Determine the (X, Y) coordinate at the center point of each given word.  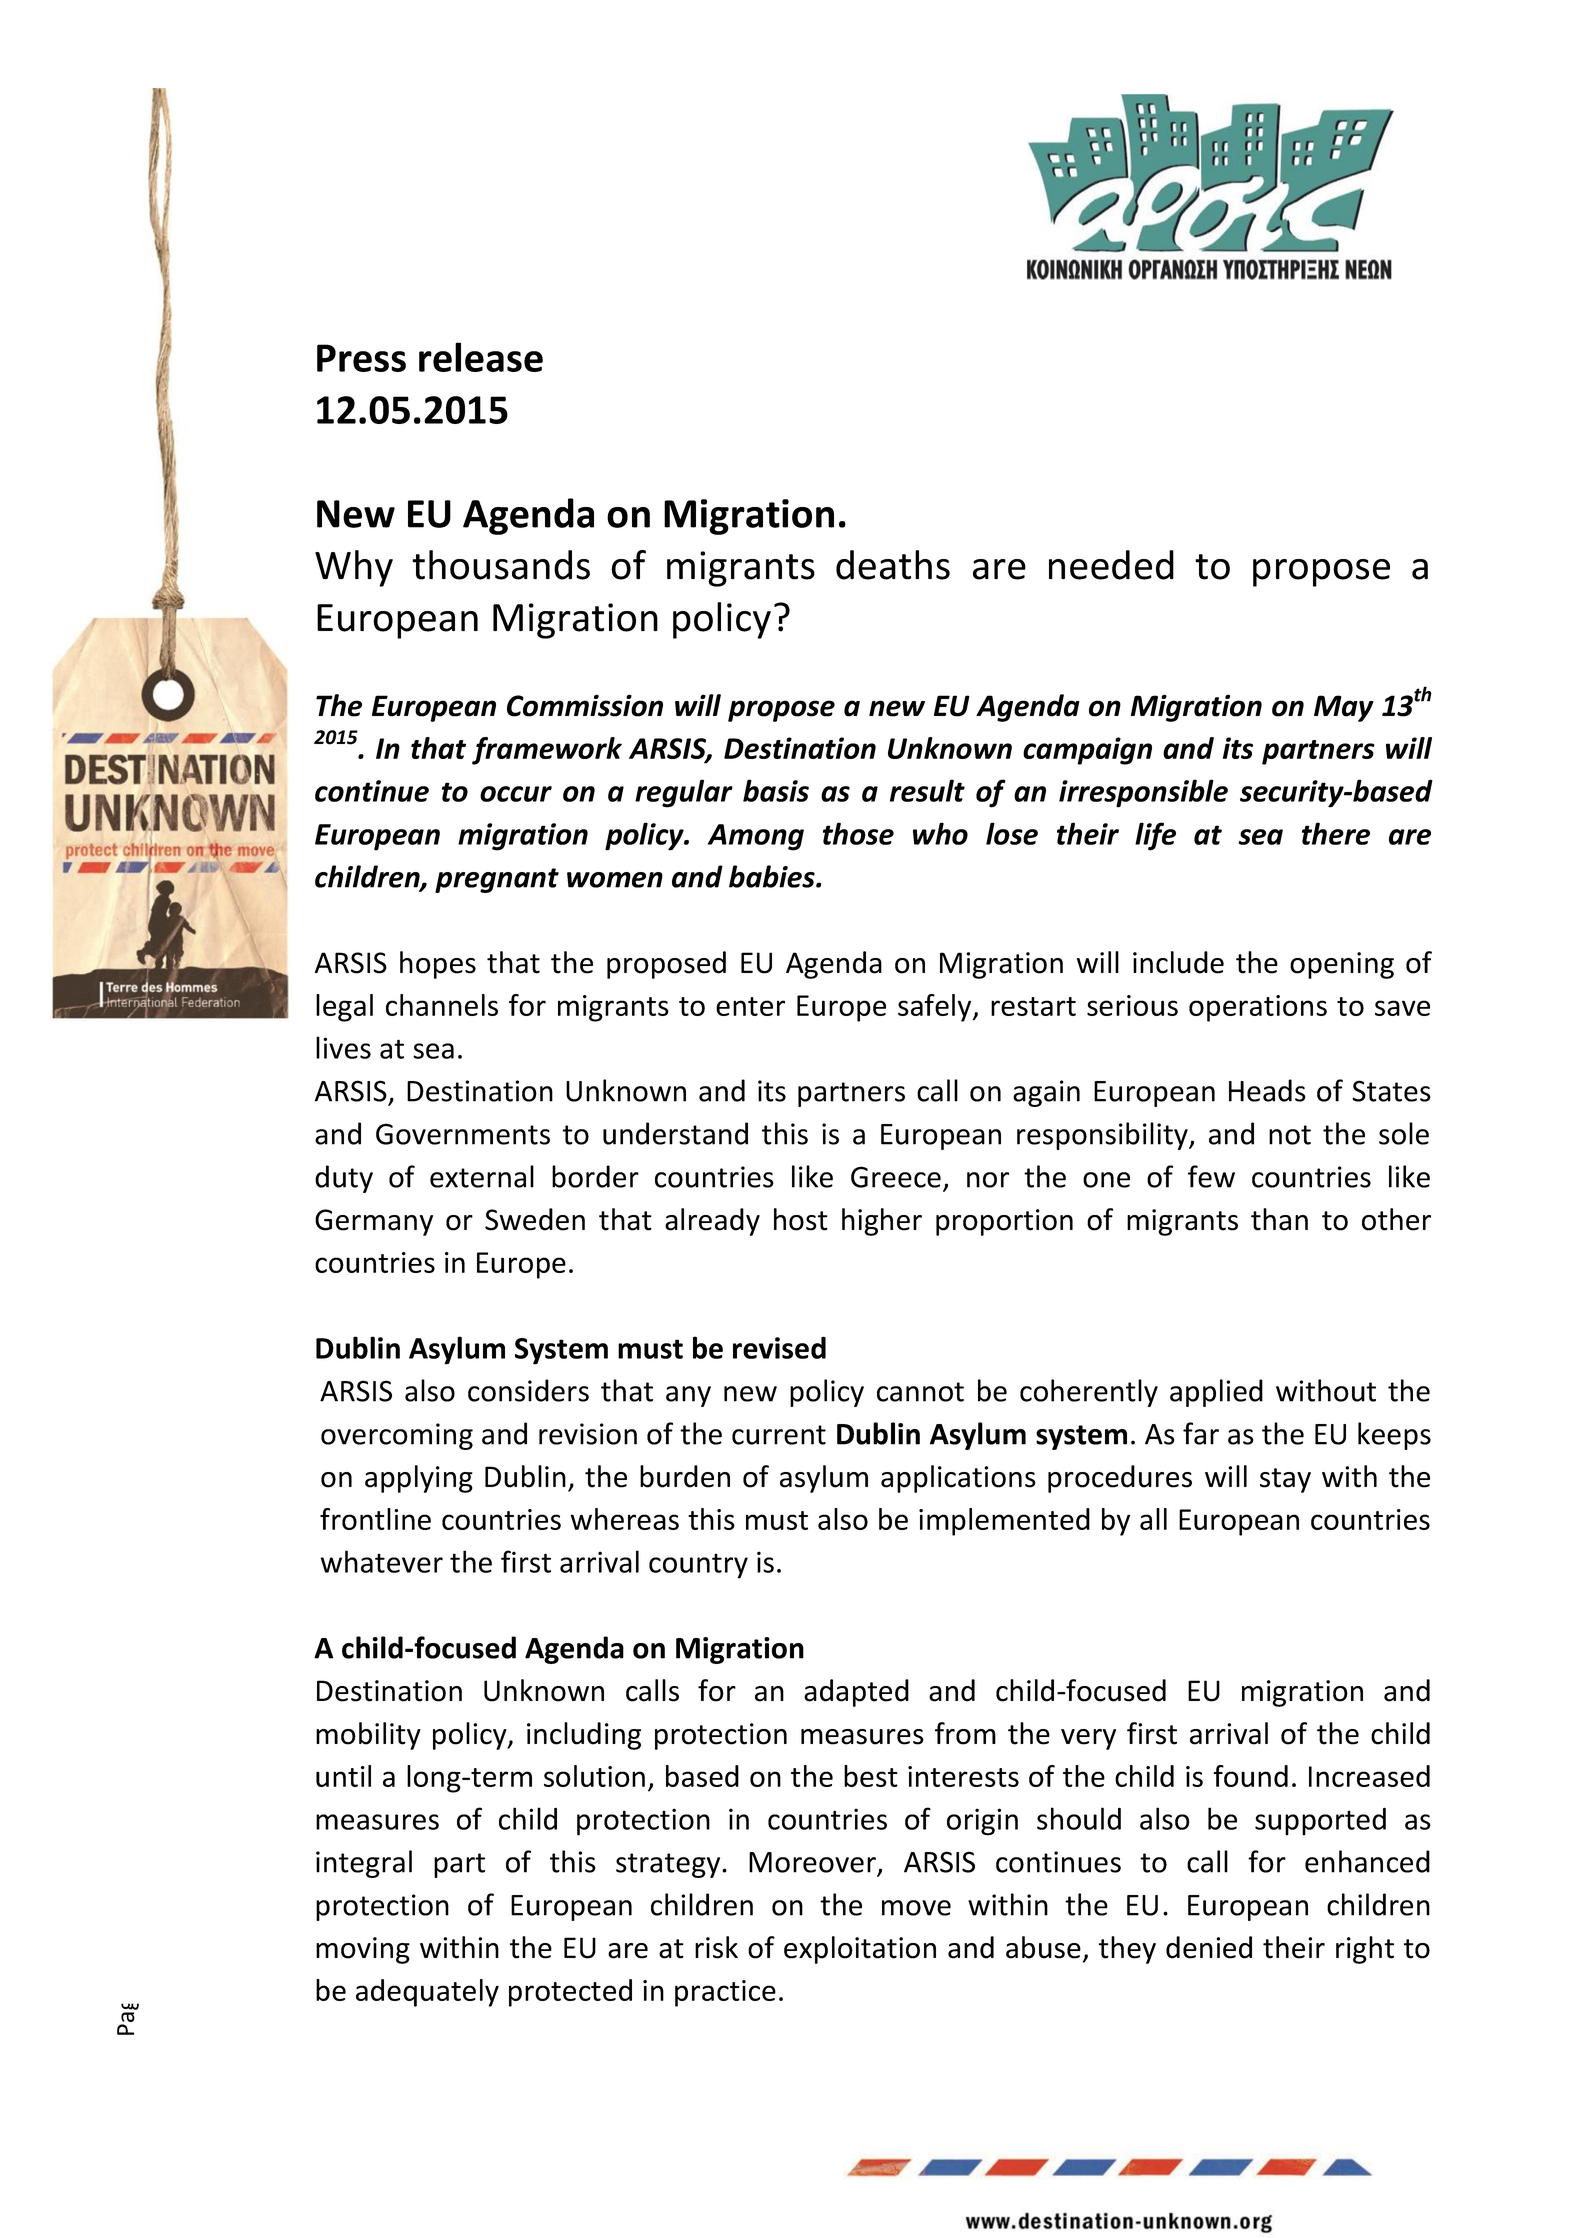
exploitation (860, 1950)
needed (1111, 565)
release (481, 357)
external (482, 1176)
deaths (893, 565)
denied (1209, 1947)
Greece (896, 1177)
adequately (427, 1993)
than (1279, 1219)
